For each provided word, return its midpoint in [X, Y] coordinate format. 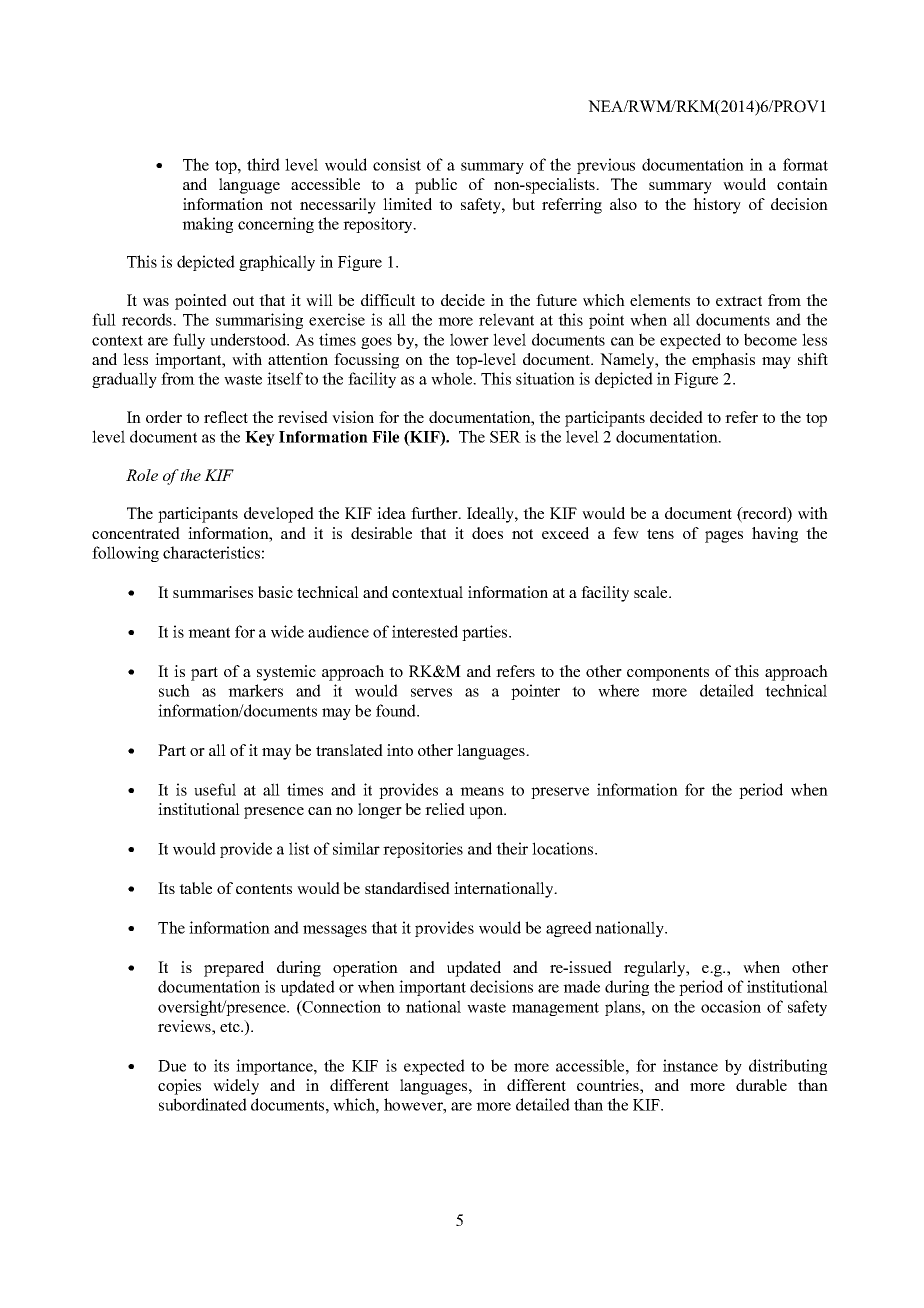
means [482, 791]
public [436, 186]
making [207, 225]
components [668, 674]
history [717, 206]
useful [215, 789]
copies [179, 1087]
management [555, 1009]
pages [724, 537]
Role [142, 475]
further [435, 513]
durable [761, 1085]
